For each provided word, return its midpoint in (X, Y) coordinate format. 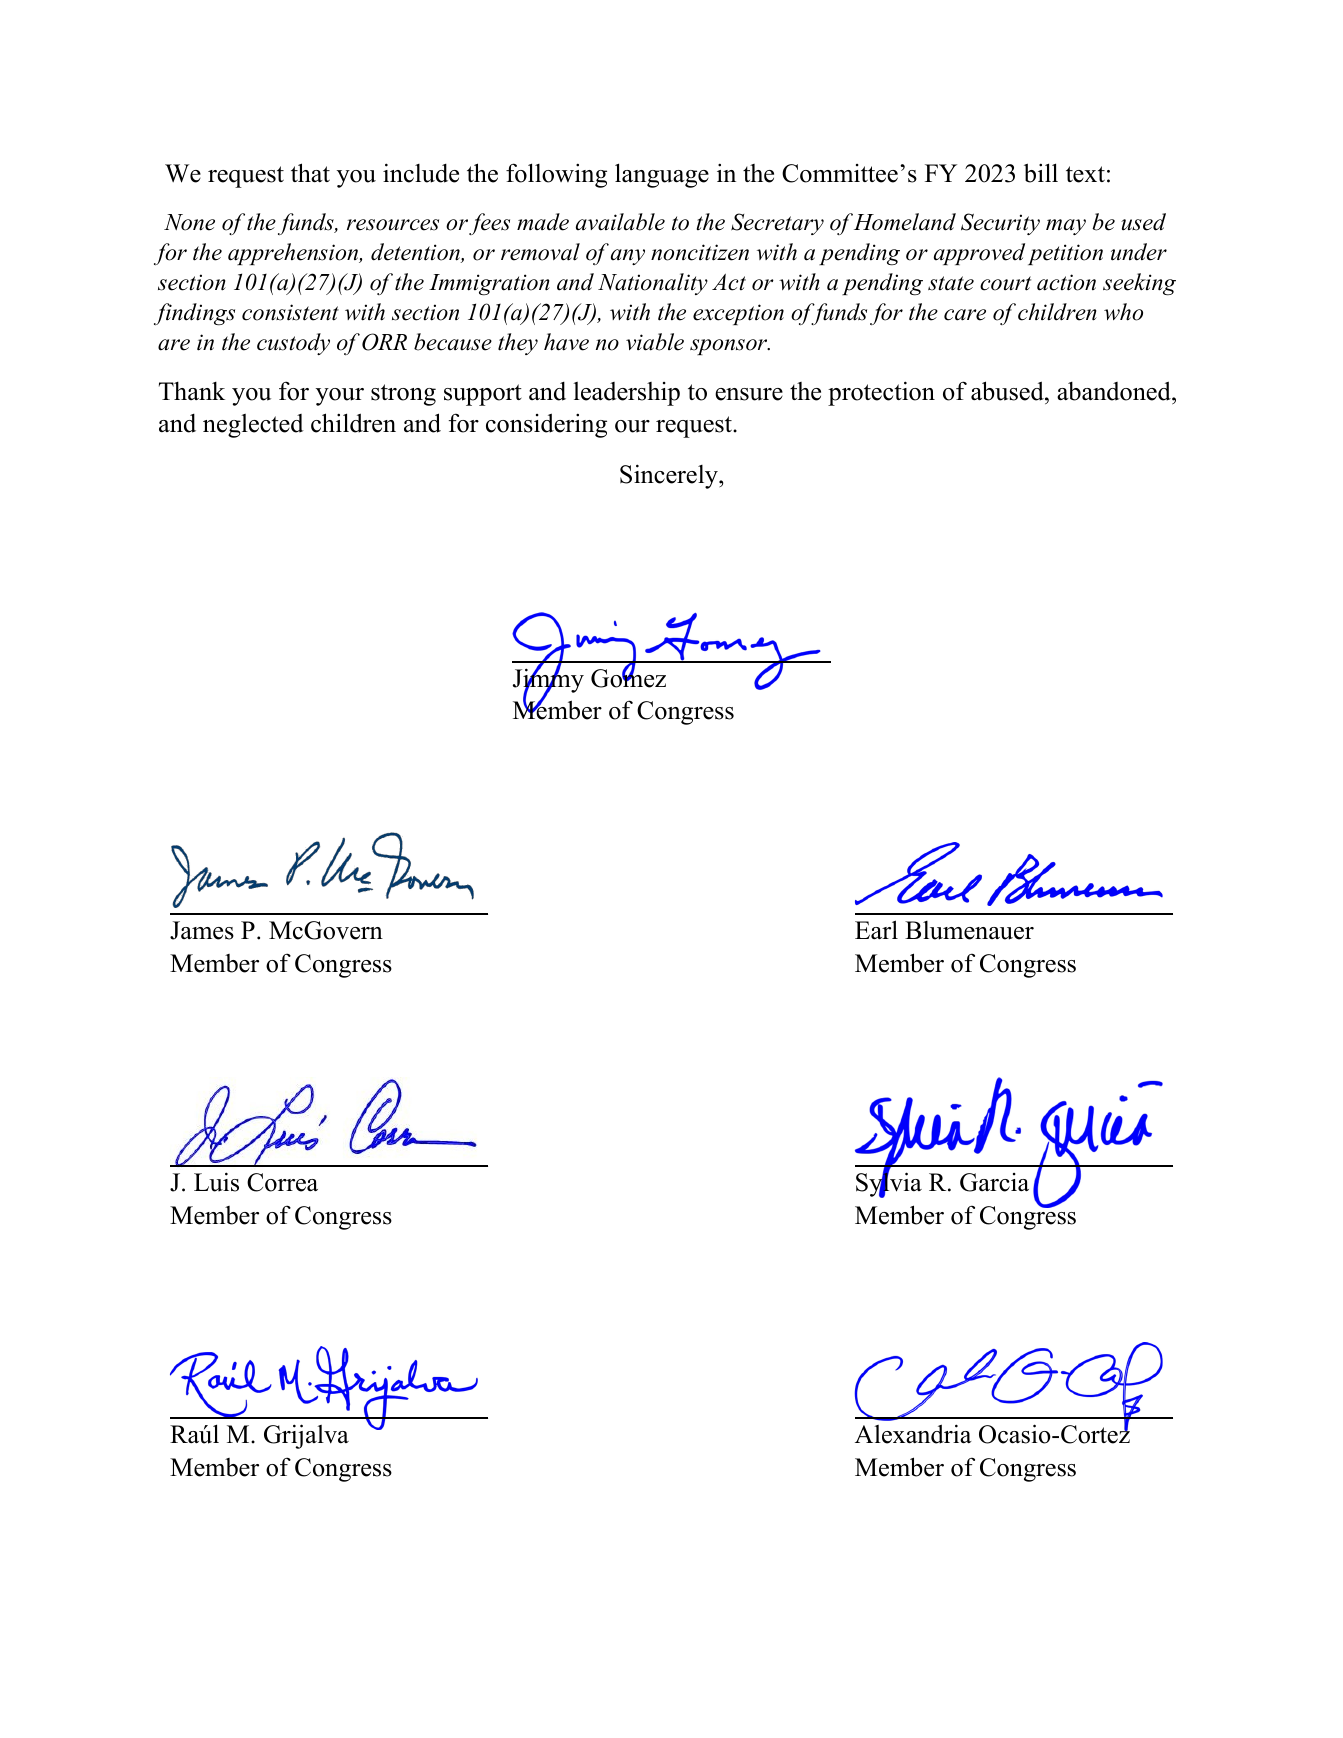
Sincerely (670, 476)
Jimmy (548, 681)
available (620, 222)
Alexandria (913, 1434)
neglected (253, 426)
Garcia (994, 1182)
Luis (216, 1182)
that (310, 173)
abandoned (1115, 391)
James (202, 930)
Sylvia (889, 1184)
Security (1000, 224)
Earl (876, 930)
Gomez (628, 677)
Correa (282, 1182)
